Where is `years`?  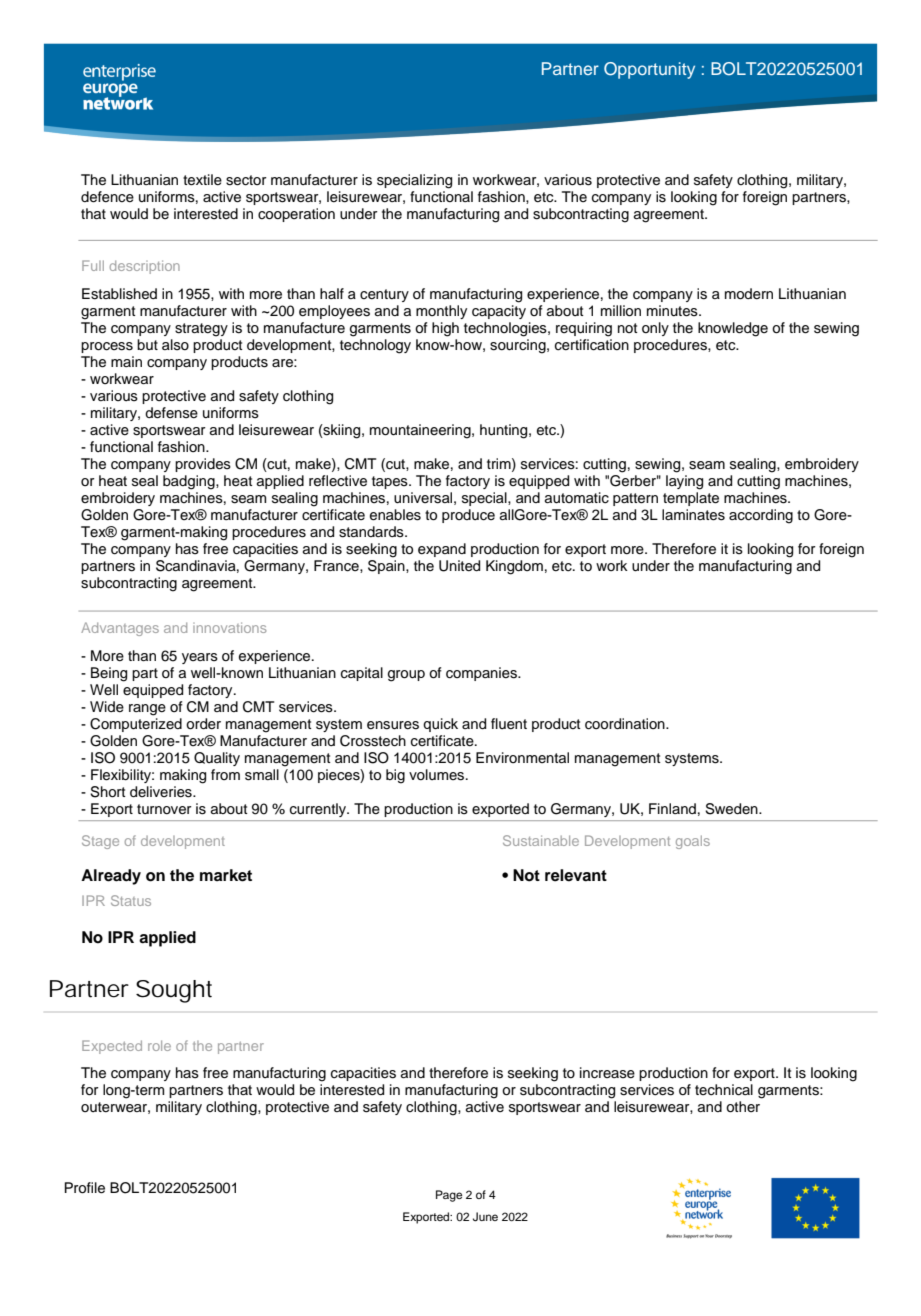
years is located at coordinates (200, 658).
